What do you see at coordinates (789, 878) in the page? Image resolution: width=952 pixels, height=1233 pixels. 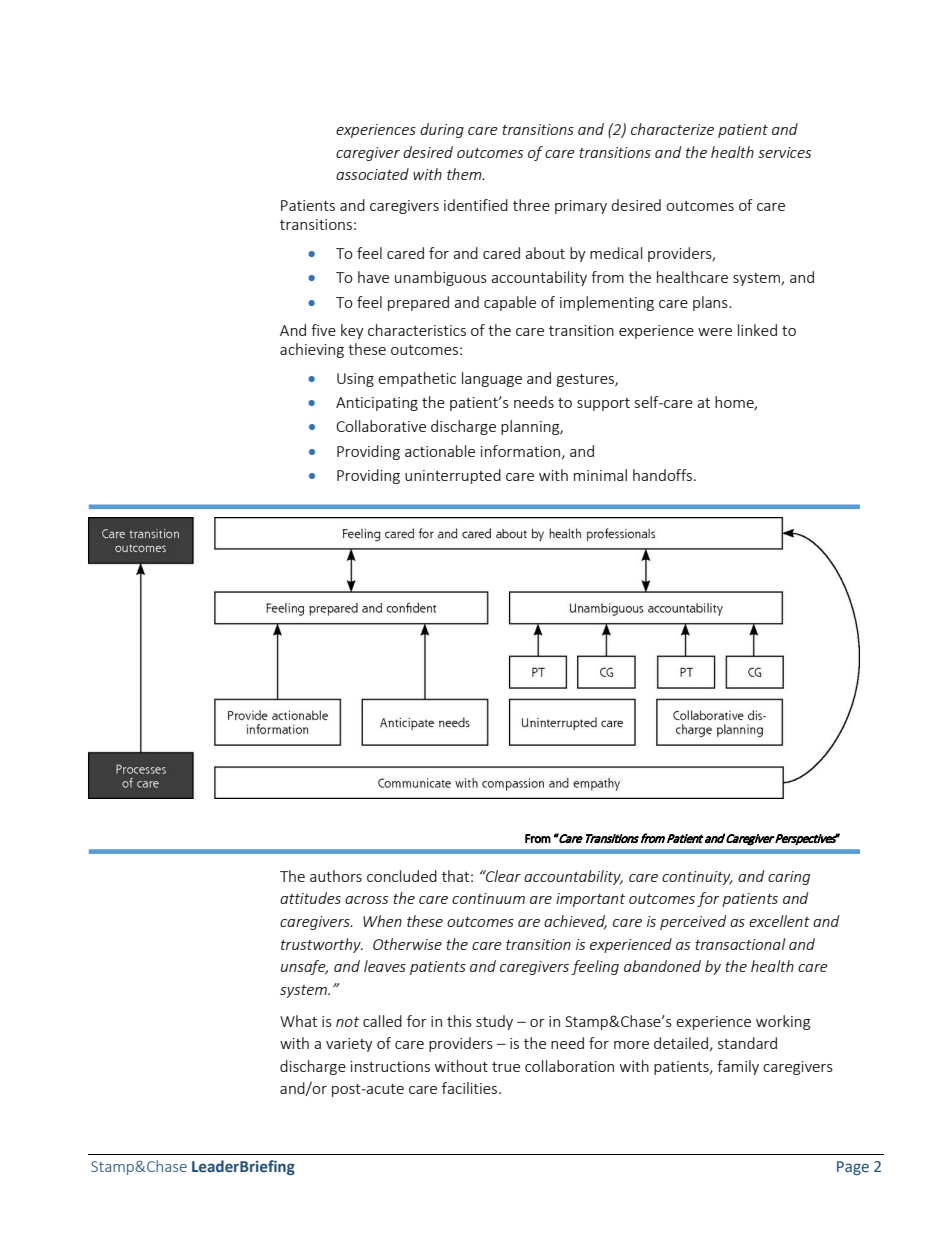 I see `caring` at bounding box center [789, 878].
